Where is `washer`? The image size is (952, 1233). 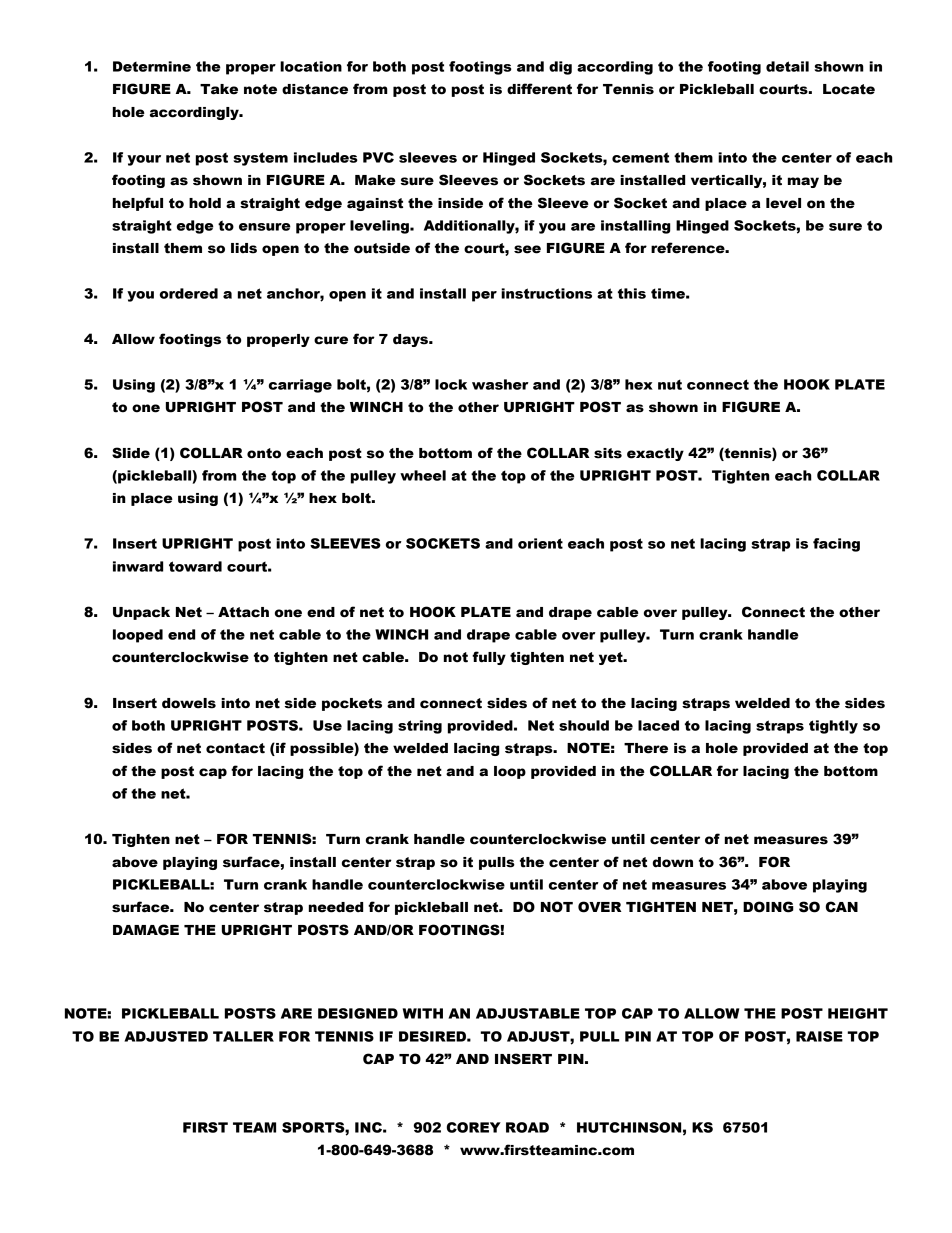 washer is located at coordinates (500, 384).
